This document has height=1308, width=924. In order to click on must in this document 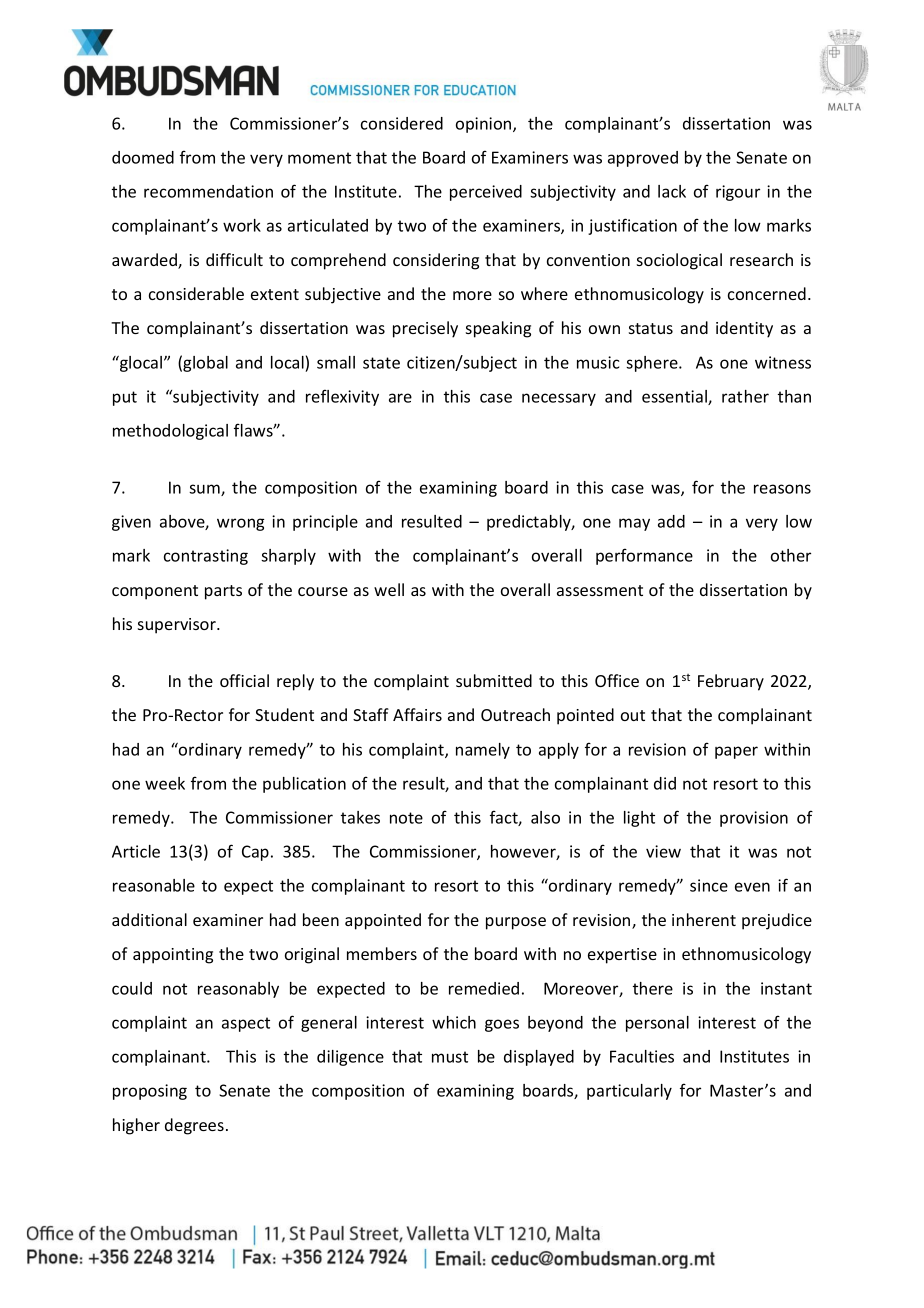, I will do `click(450, 1057)`.
